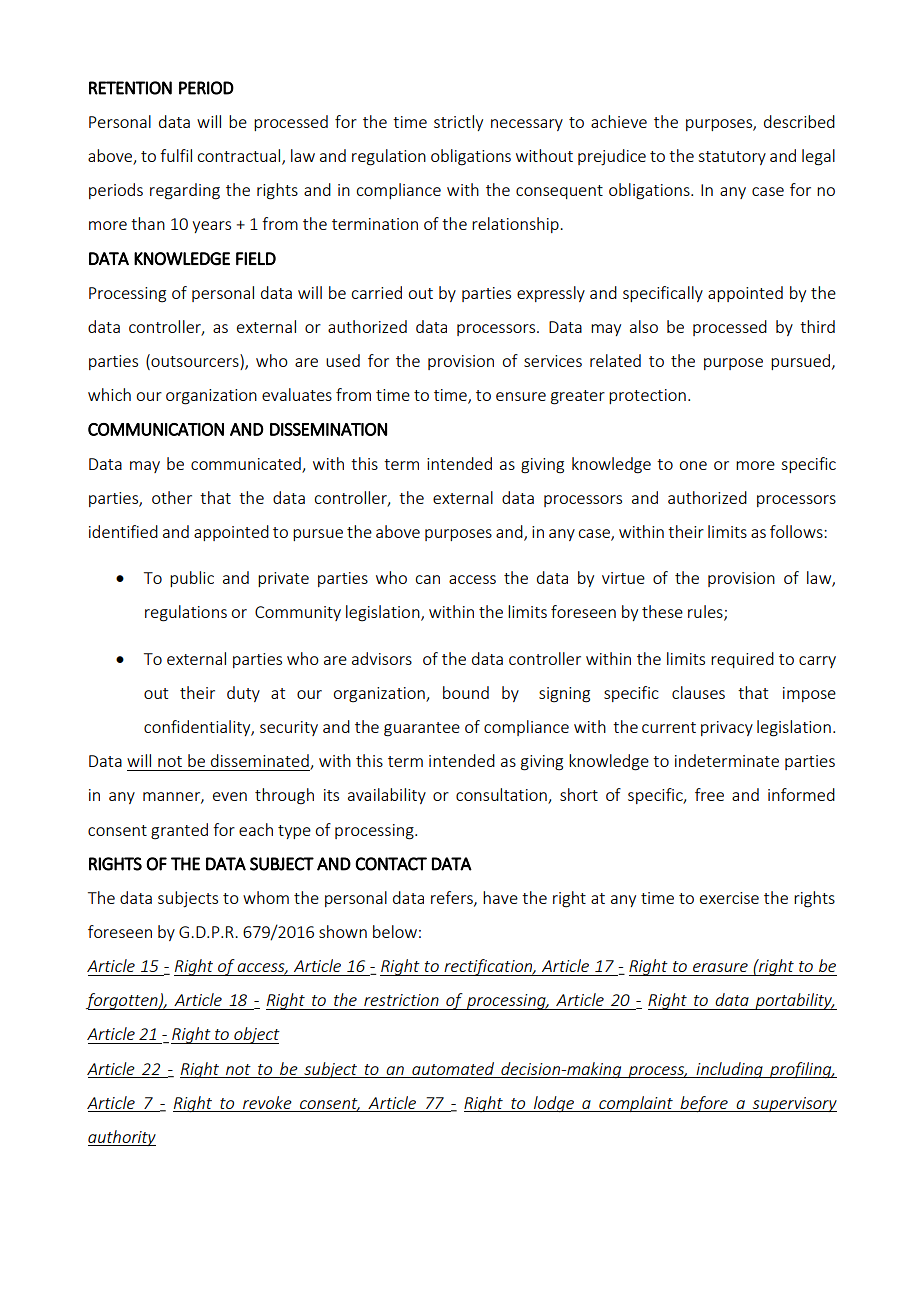 The image size is (924, 1308). What do you see at coordinates (732, 158) in the screenshot?
I see `statutory` at bounding box center [732, 158].
